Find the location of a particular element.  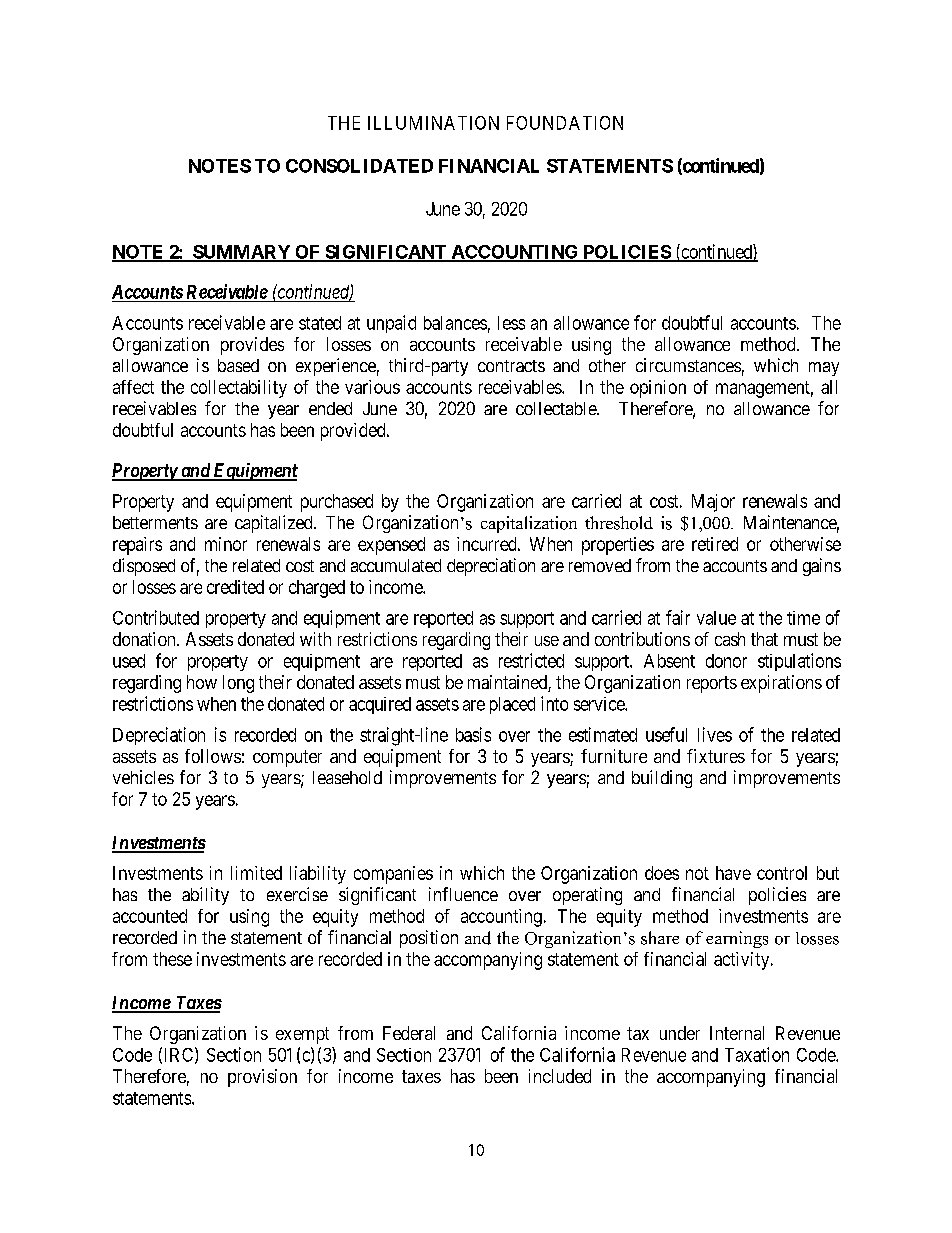

Federal is located at coordinates (409, 1033).
